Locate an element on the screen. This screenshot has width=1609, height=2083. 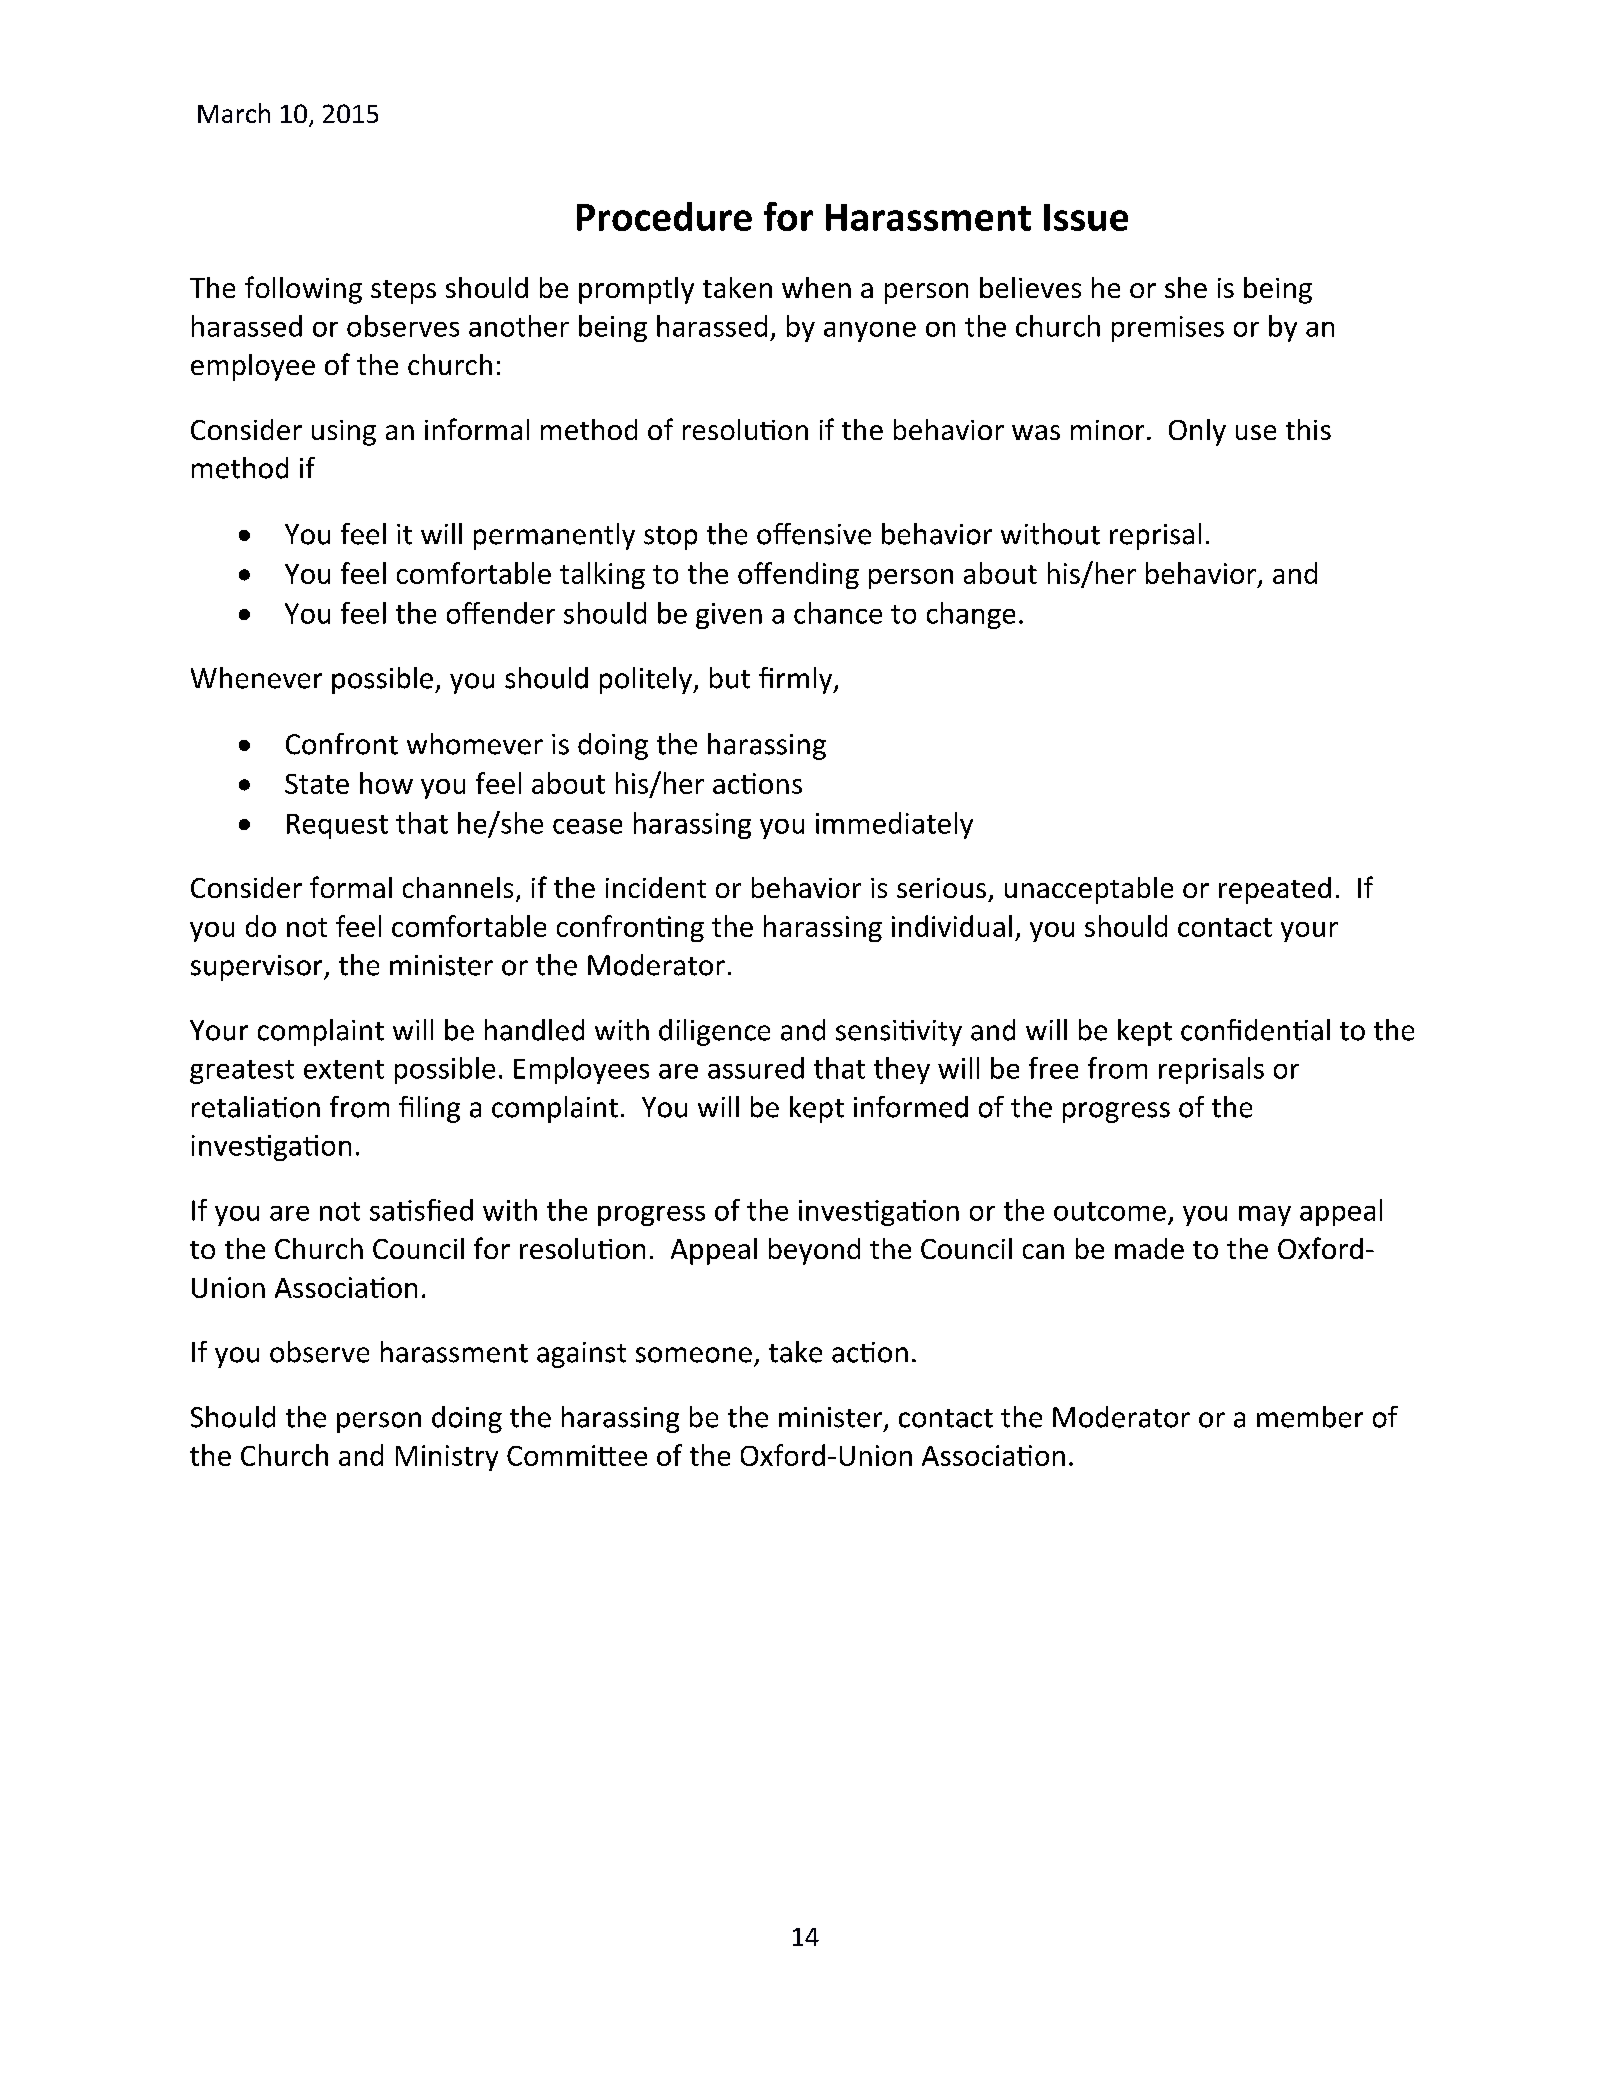
extent is located at coordinates (344, 1069).
